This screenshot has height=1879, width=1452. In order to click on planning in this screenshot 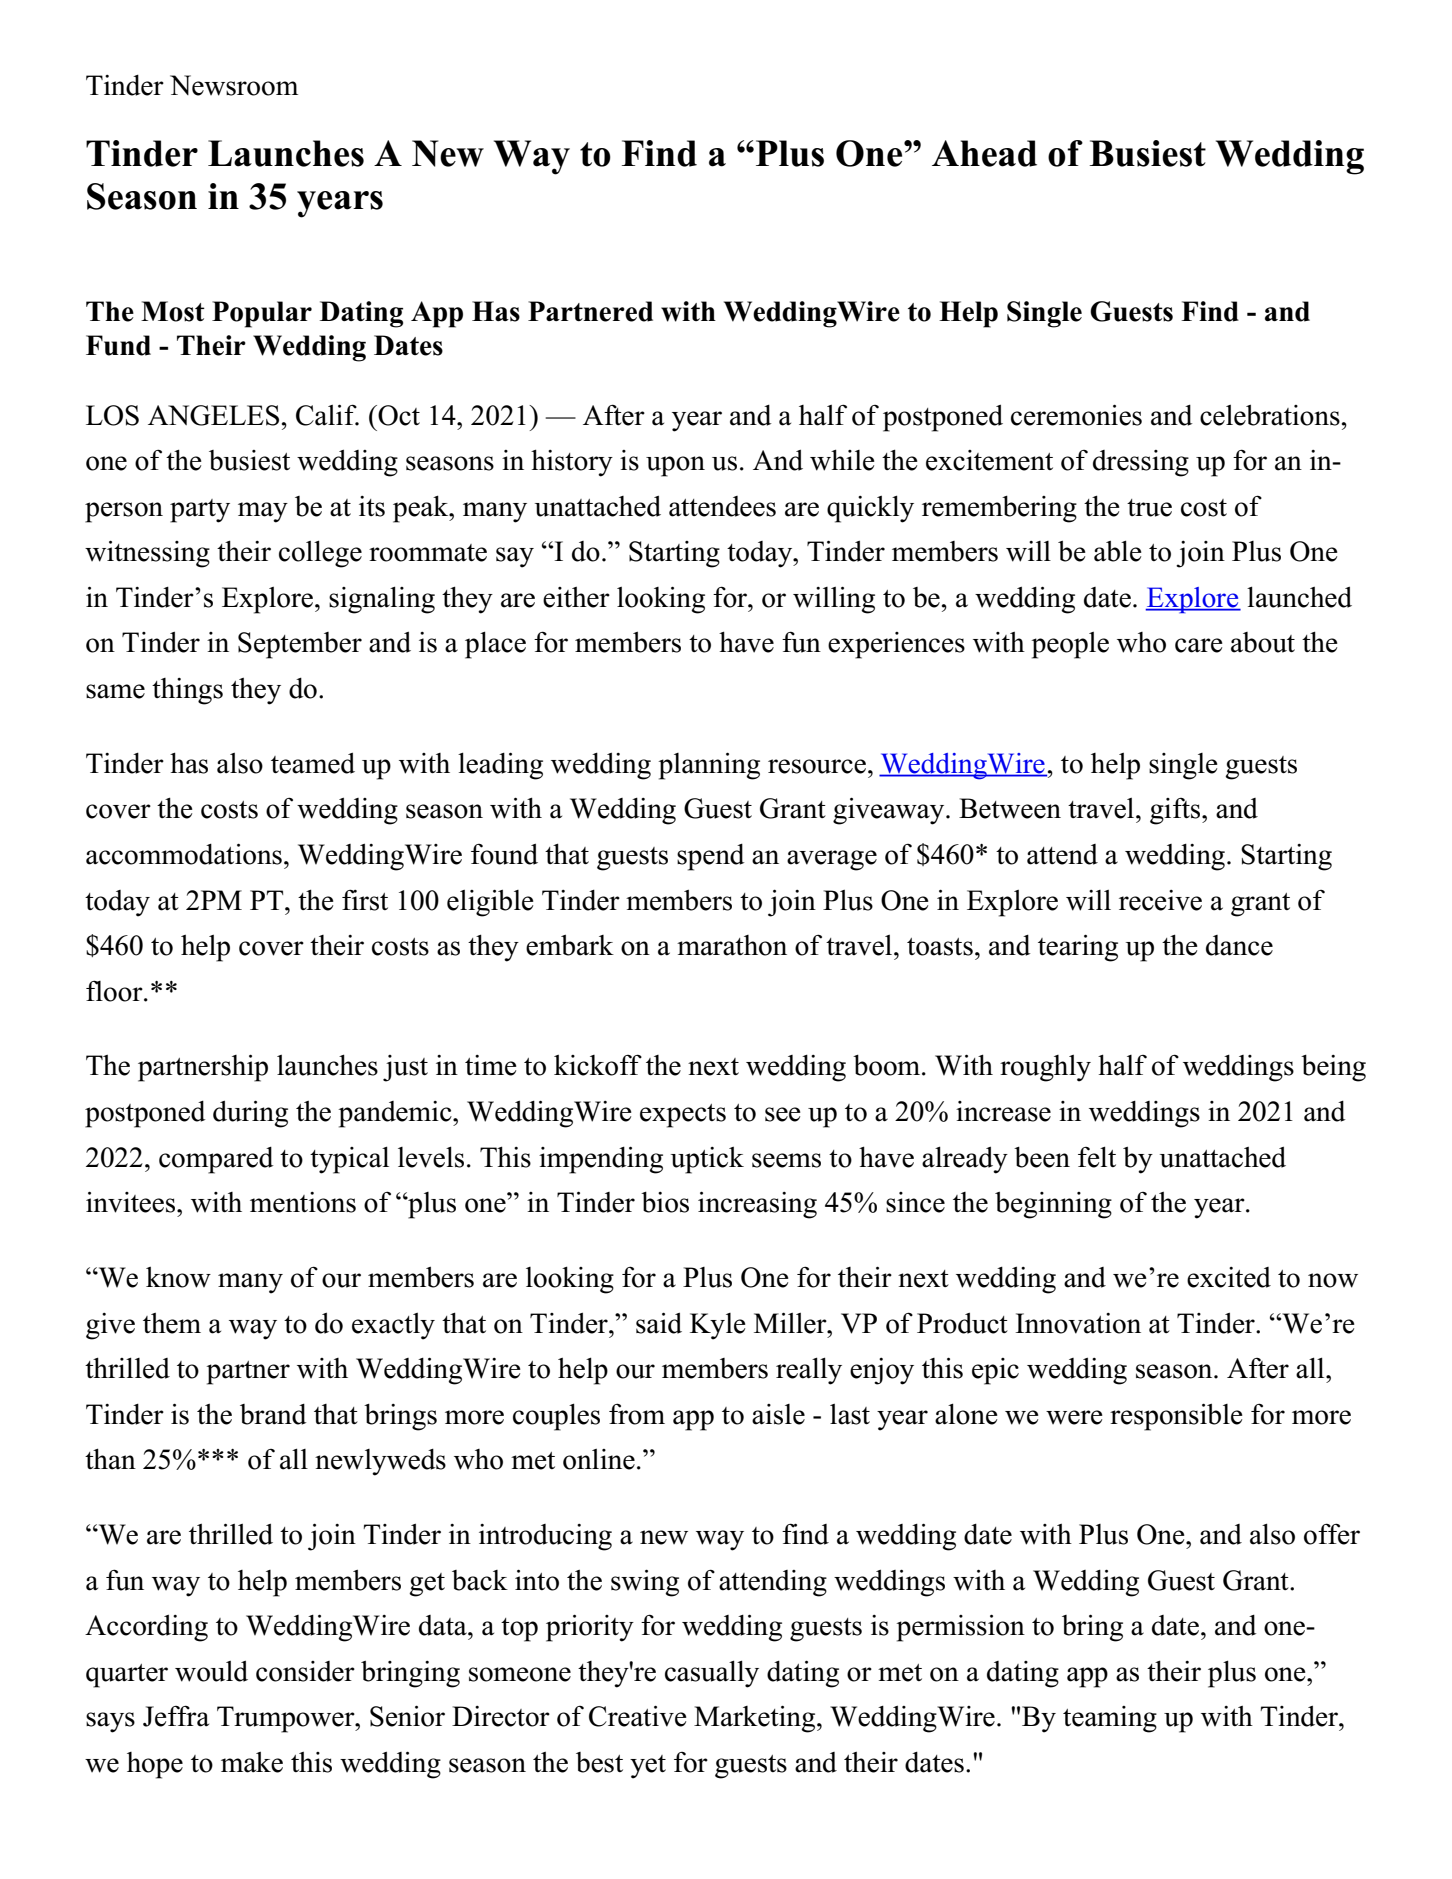, I will do `click(709, 766)`.
